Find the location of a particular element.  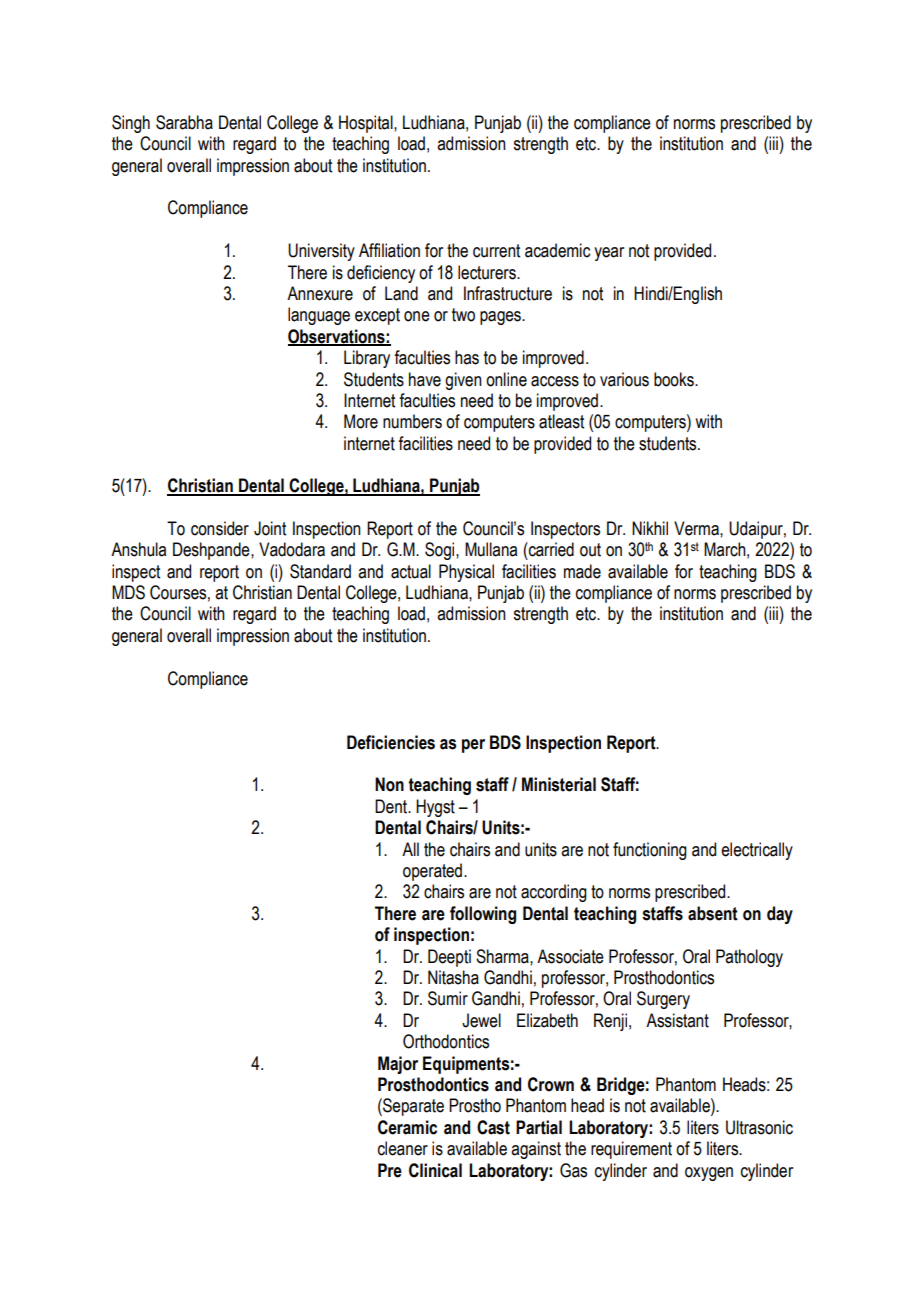

numbers is located at coordinates (412, 421).
